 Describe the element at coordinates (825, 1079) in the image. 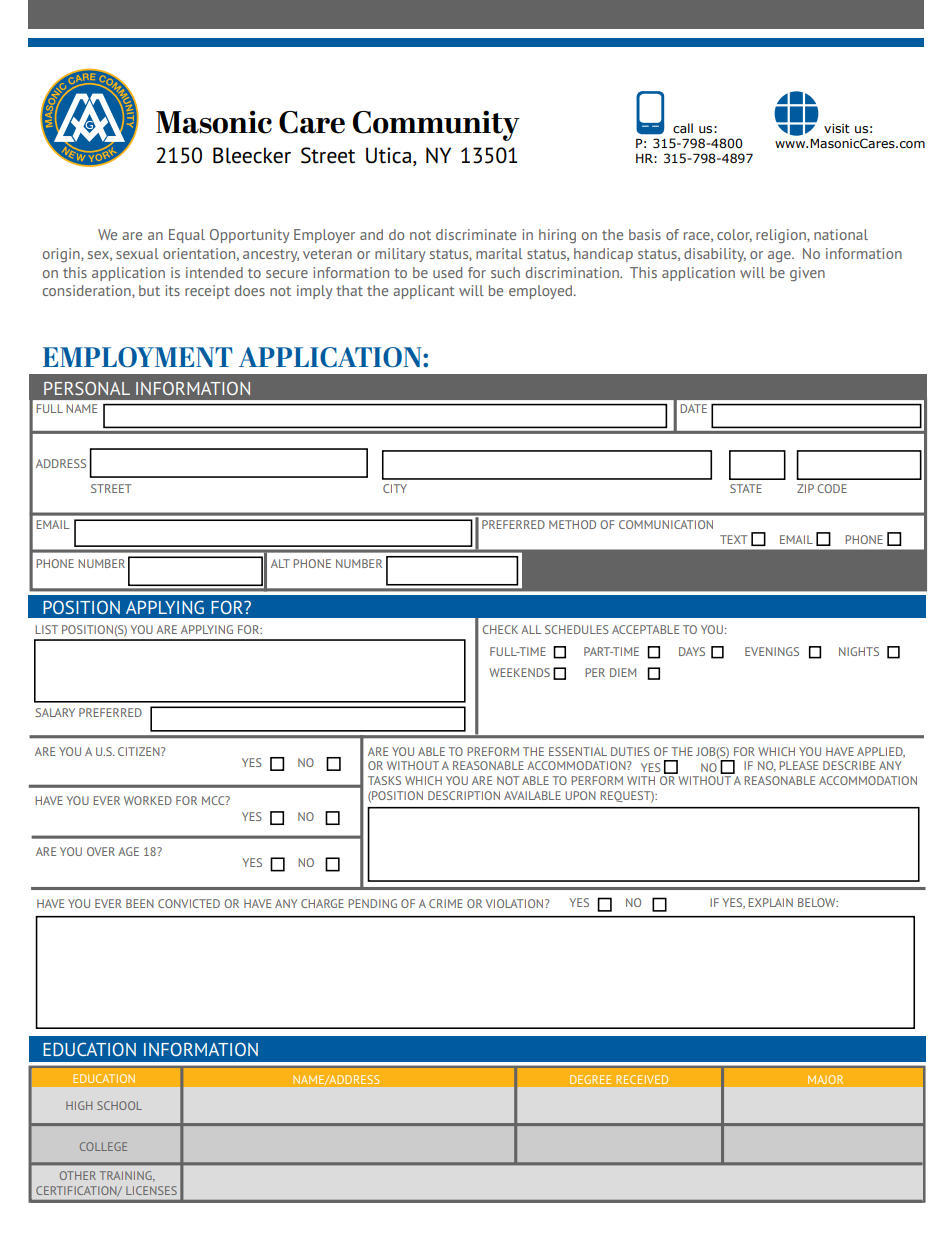

I see `MAJOR` at that location.
